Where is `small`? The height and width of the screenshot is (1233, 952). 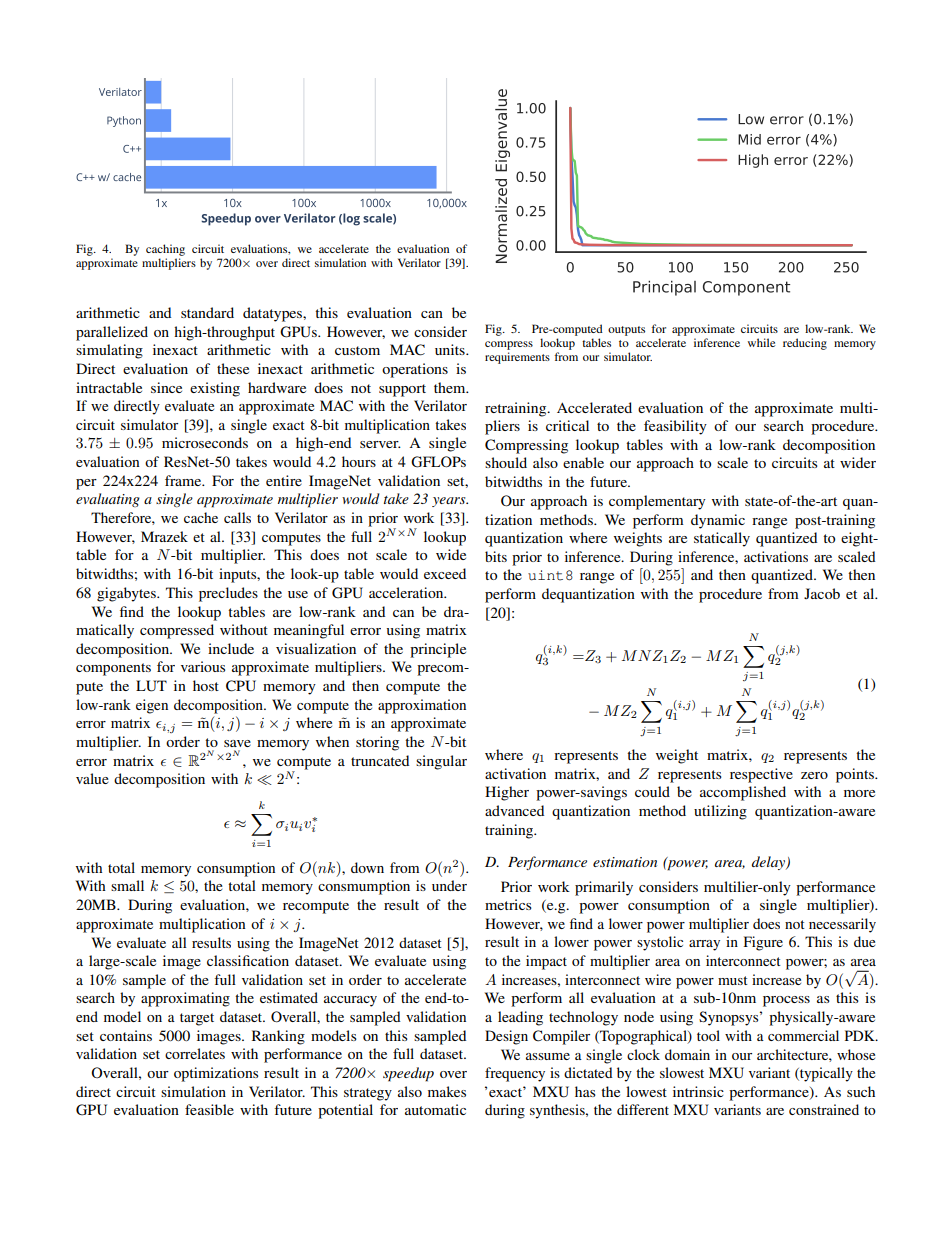 small is located at coordinates (127, 885).
